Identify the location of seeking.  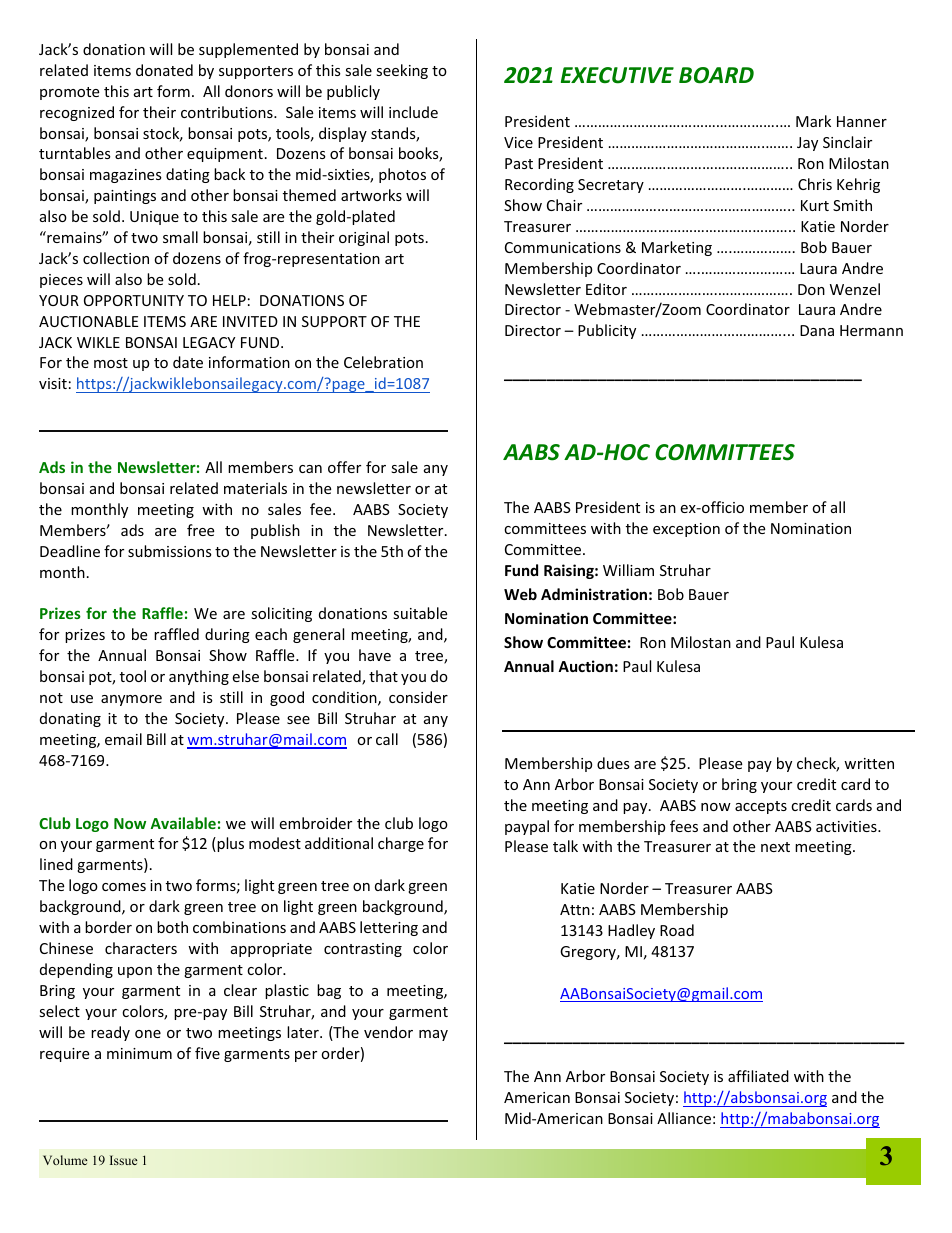
(402, 71).
